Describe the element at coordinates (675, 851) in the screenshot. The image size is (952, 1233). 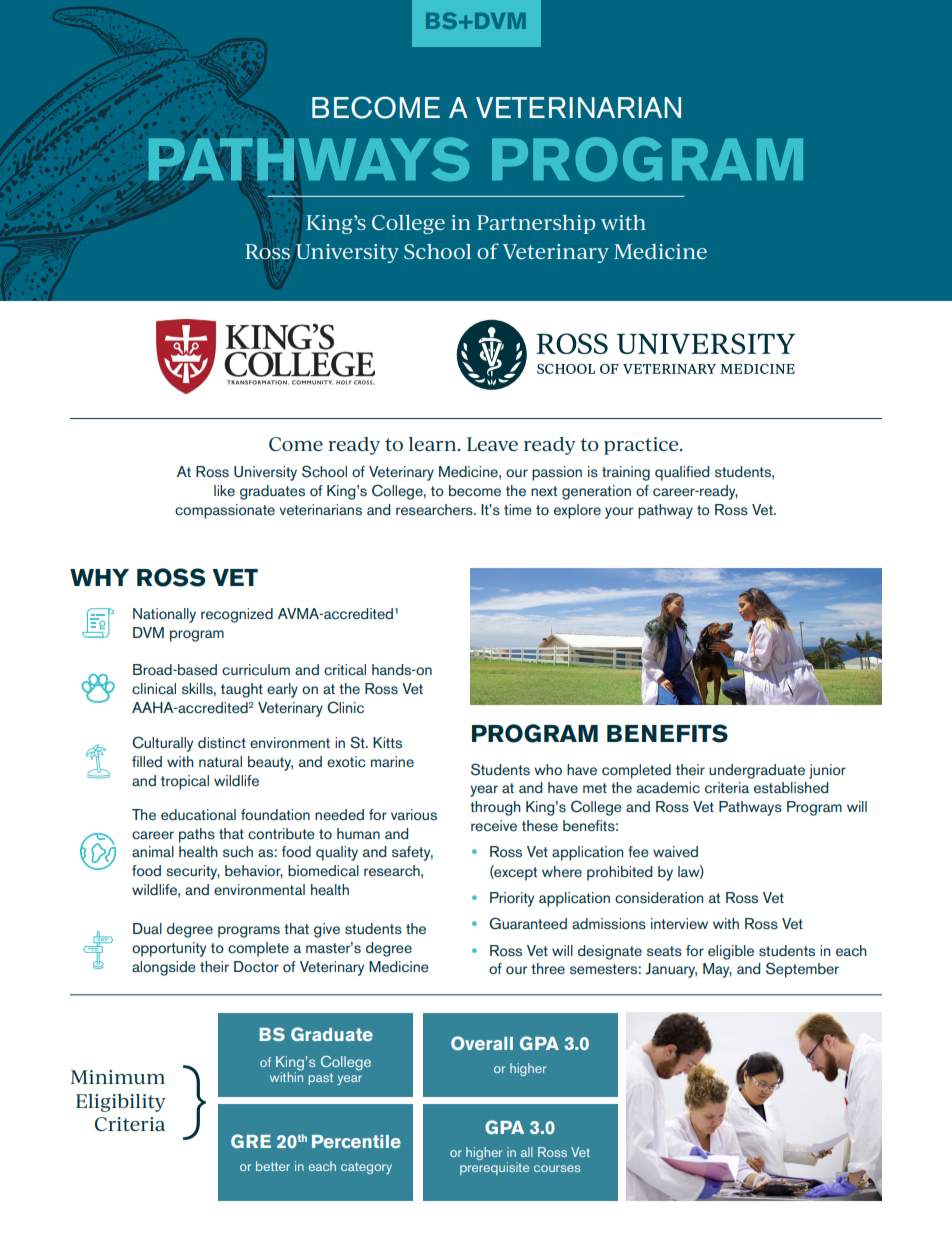
I see `waived` at that location.
